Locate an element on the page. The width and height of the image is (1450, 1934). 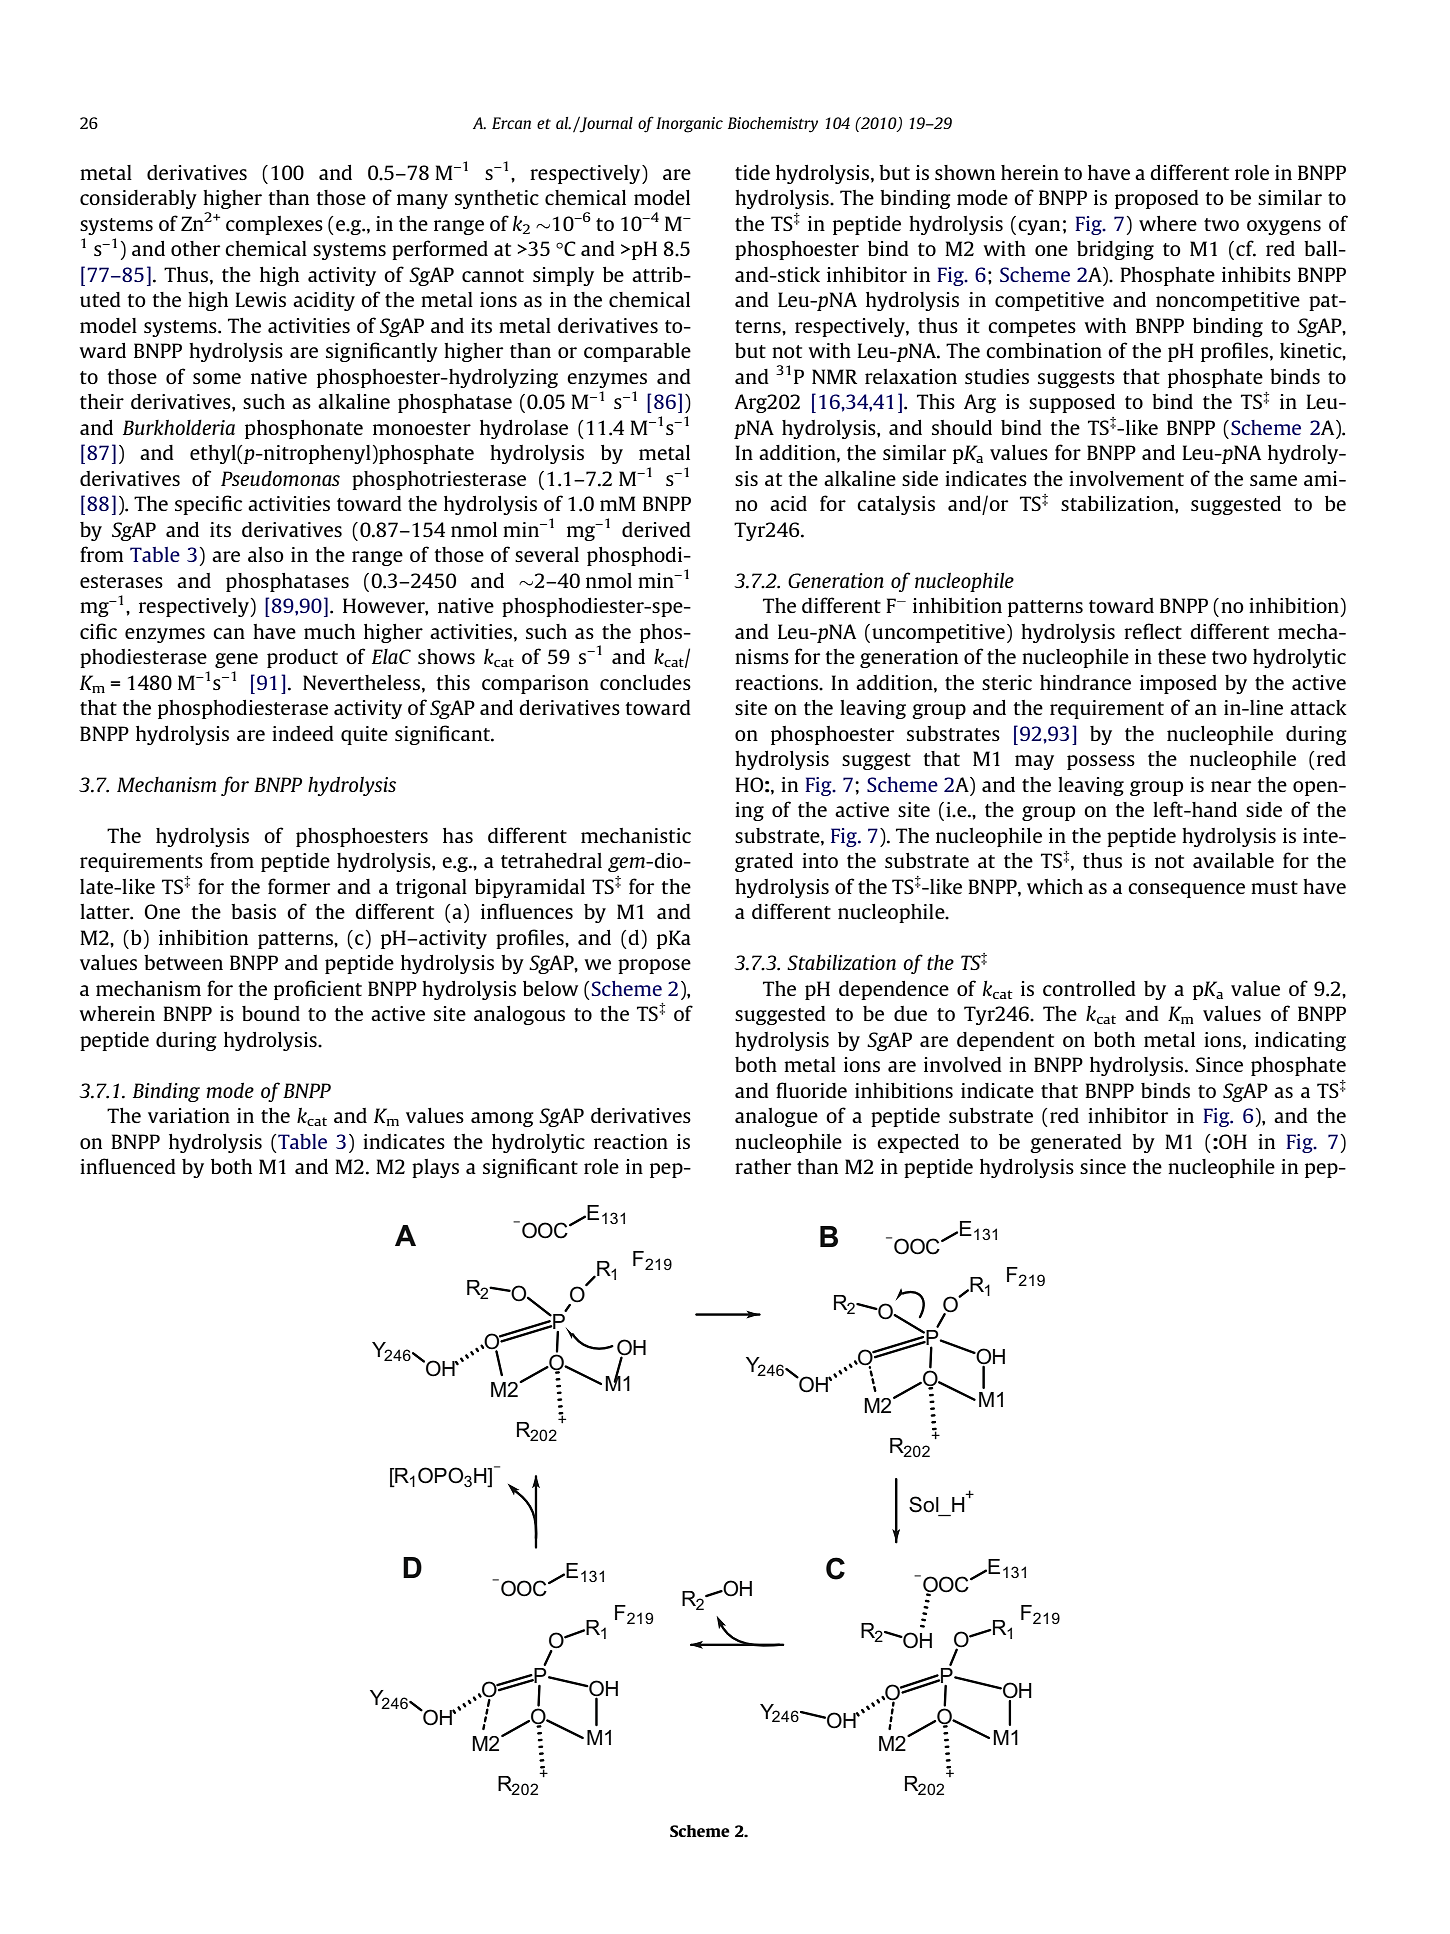
complexes is located at coordinates (274, 225).
